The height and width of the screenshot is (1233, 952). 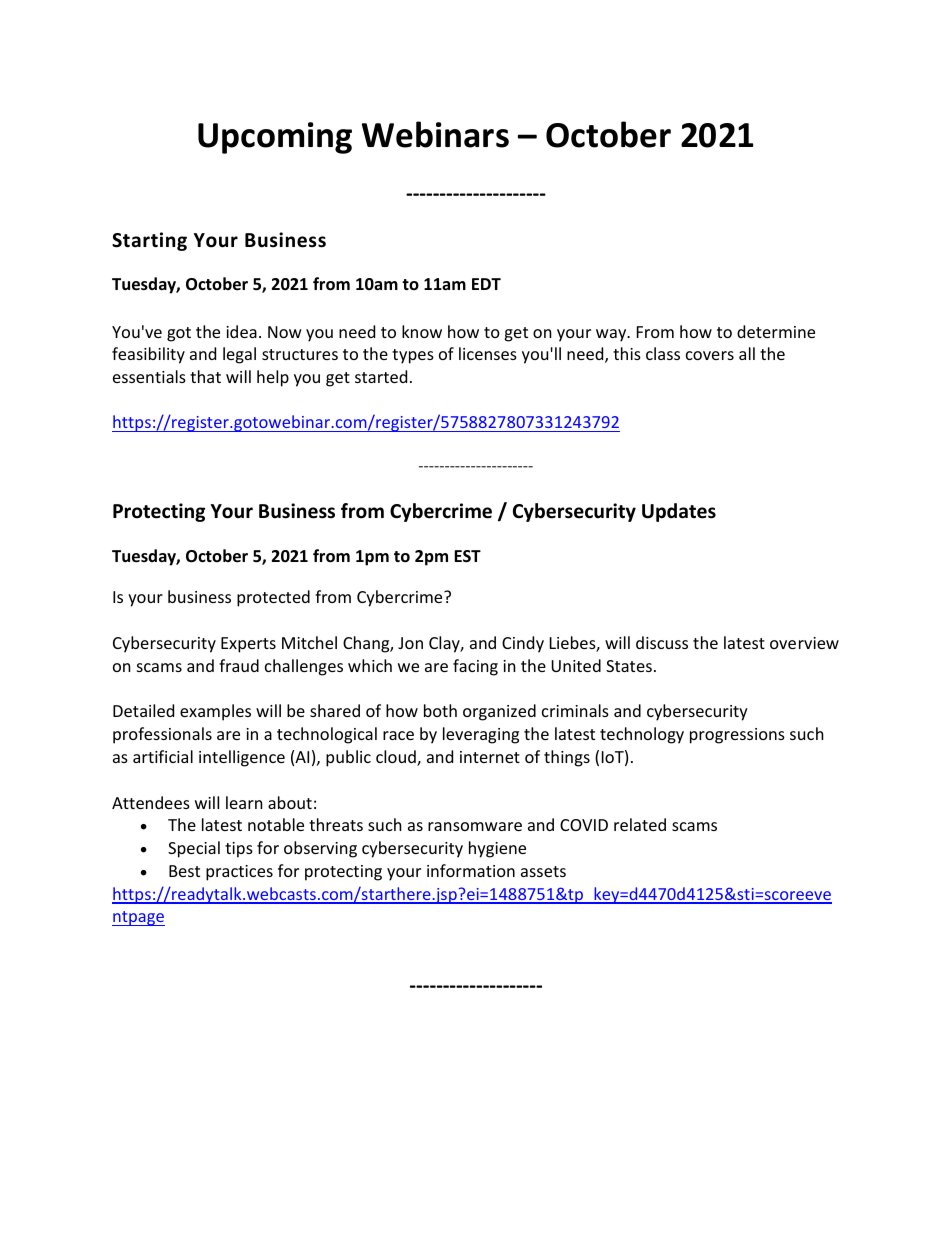 I want to click on Cindy, so click(x=523, y=644).
